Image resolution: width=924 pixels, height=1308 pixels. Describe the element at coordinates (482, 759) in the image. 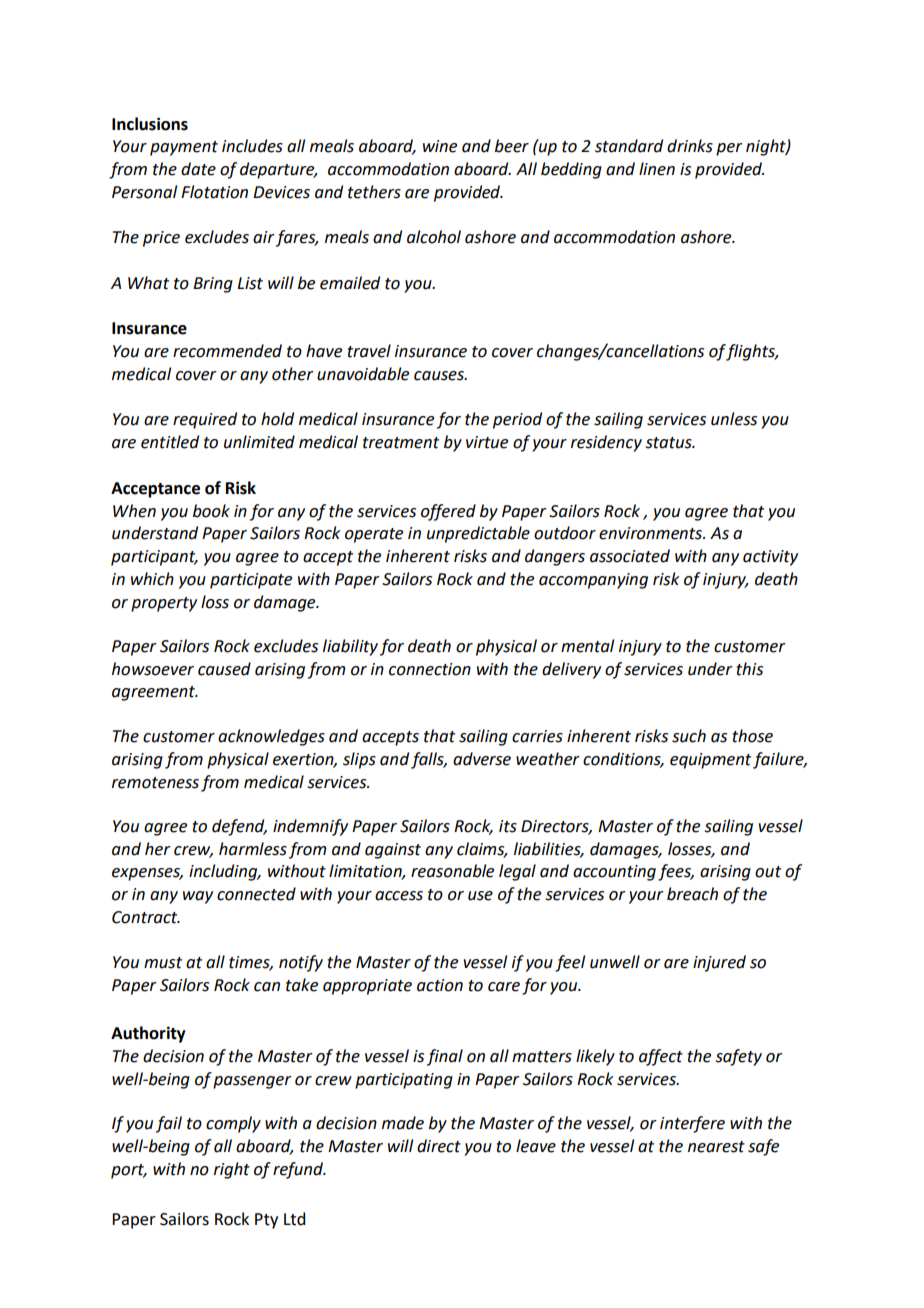

I see `adverse` at that location.
